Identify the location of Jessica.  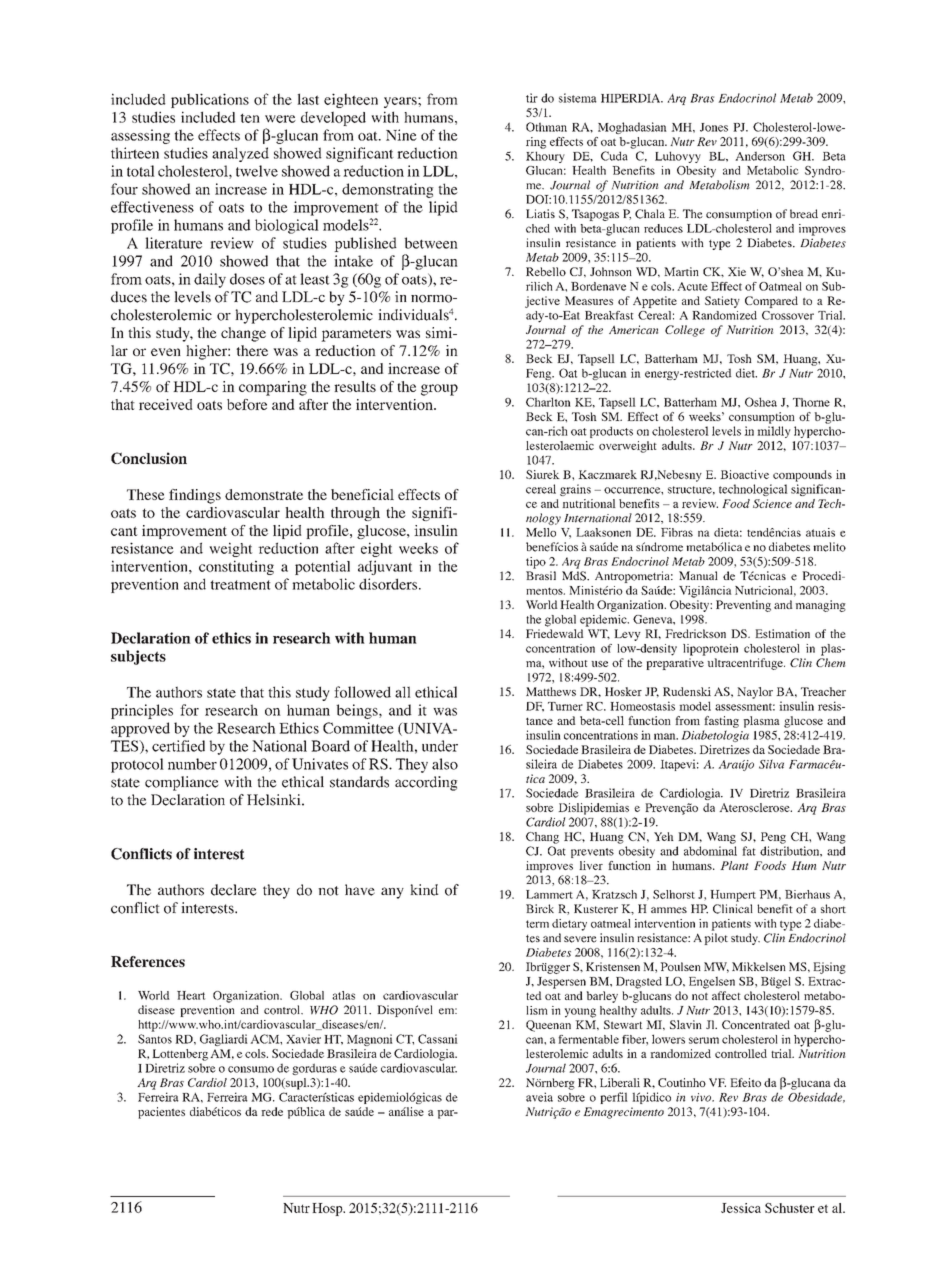
(741, 1208).
